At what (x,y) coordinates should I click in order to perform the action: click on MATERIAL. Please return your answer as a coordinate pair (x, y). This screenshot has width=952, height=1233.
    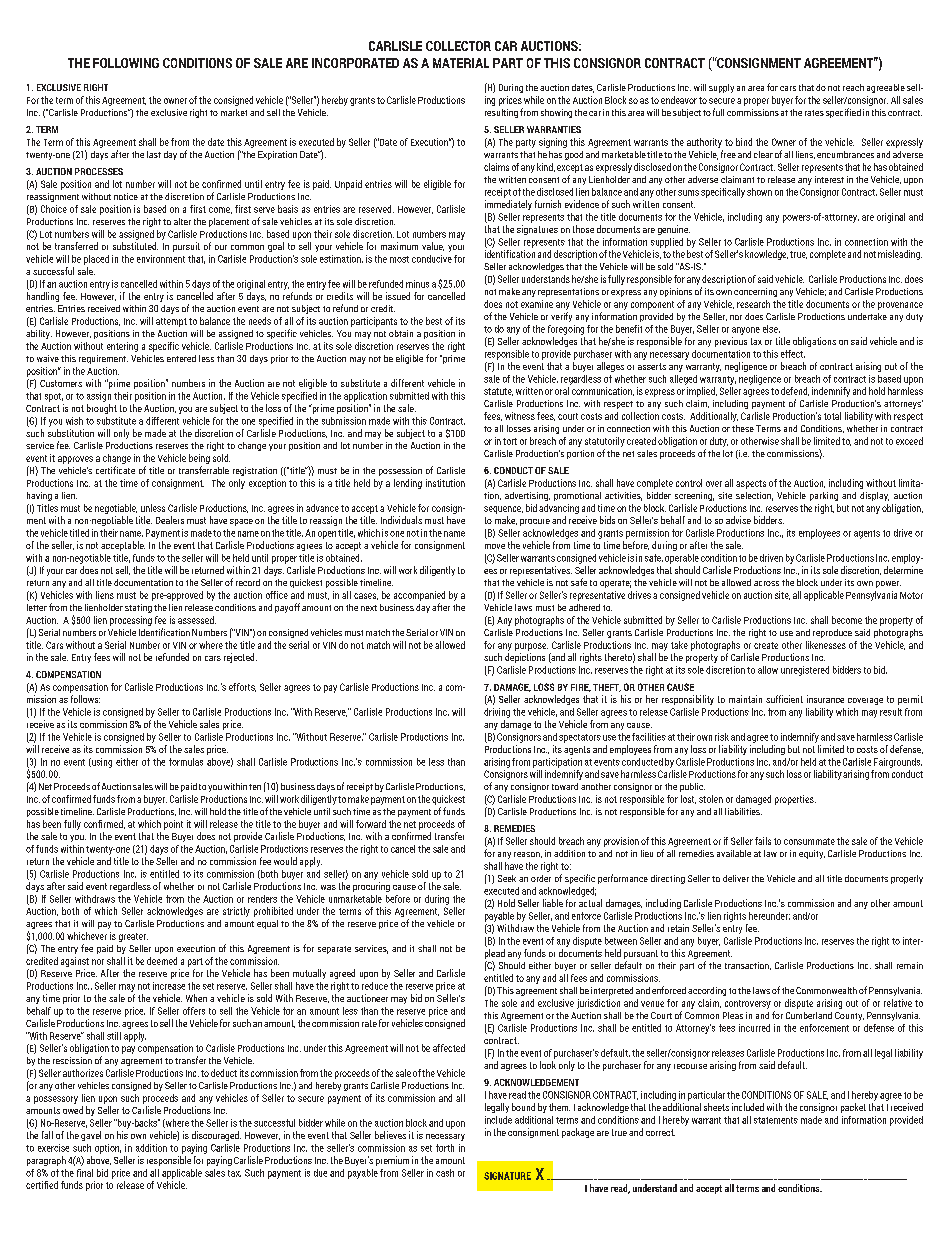
    Looking at the image, I should click on (461, 63).
